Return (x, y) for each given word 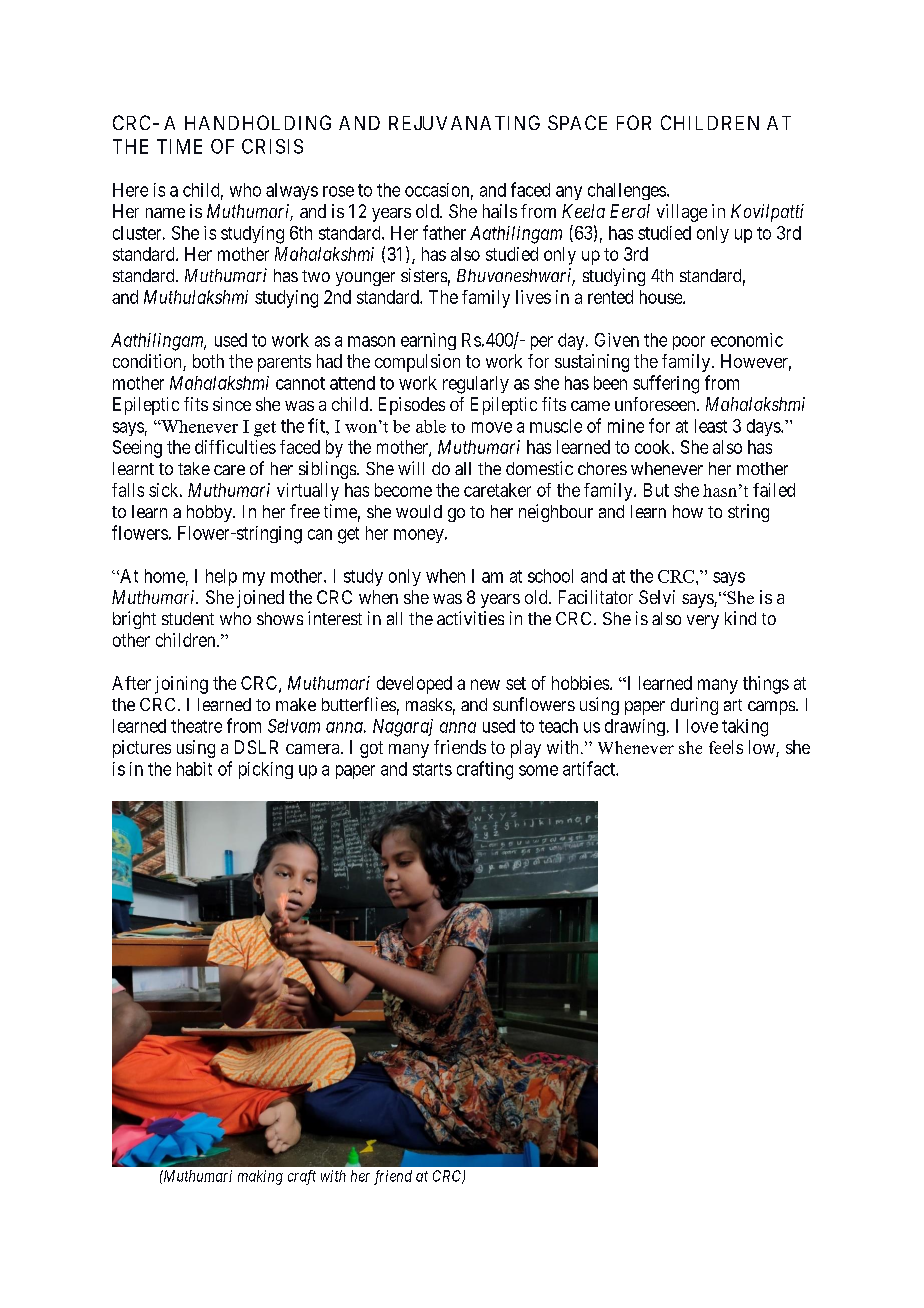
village (682, 213)
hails (500, 211)
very (703, 622)
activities (470, 618)
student (188, 618)
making (260, 1177)
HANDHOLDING (258, 122)
